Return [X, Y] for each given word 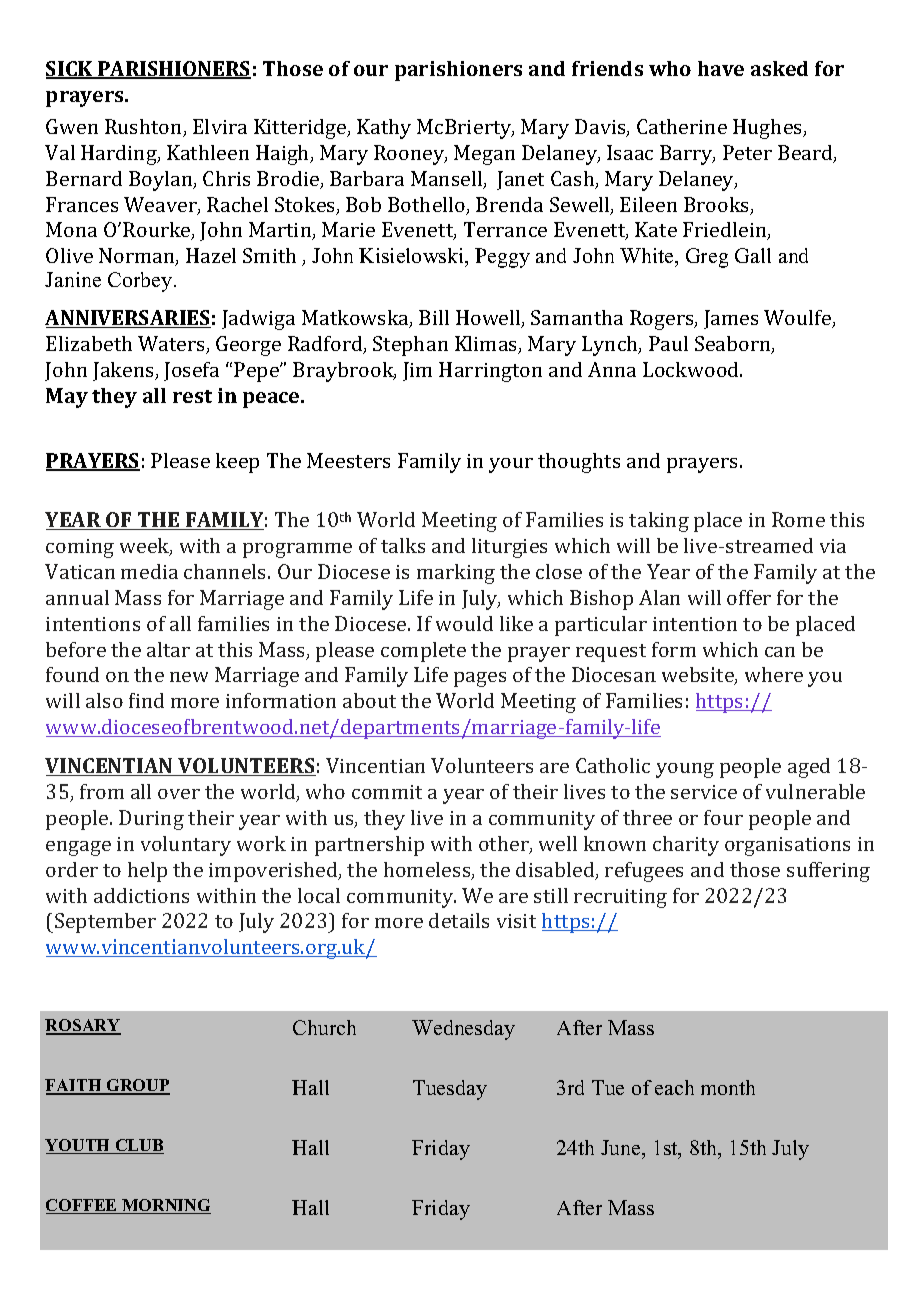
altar [168, 649]
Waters [173, 345]
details [459, 920]
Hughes [768, 129]
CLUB [138, 1146]
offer [749, 597]
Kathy [384, 129]
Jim [417, 371]
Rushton [145, 128]
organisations [787, 846]
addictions [141, 895]
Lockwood [692, 369]
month [728, 1087]
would [464, 623]
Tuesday [450, 1090]
